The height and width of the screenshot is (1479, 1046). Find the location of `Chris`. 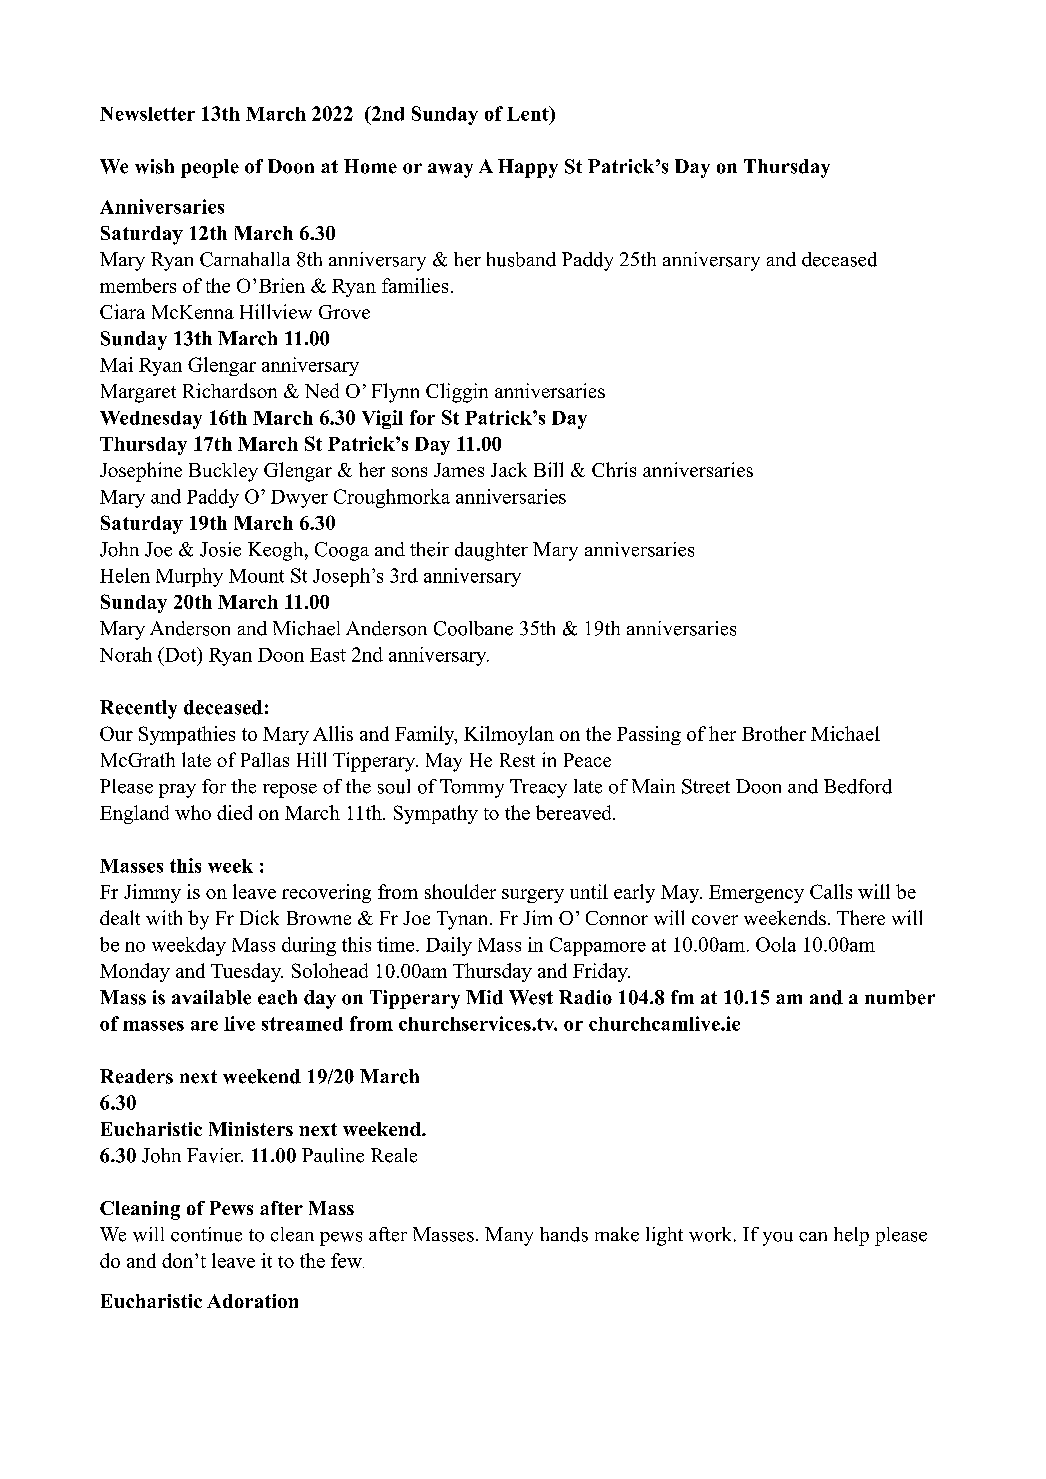

Chris is located at coordinates (614, 469).
